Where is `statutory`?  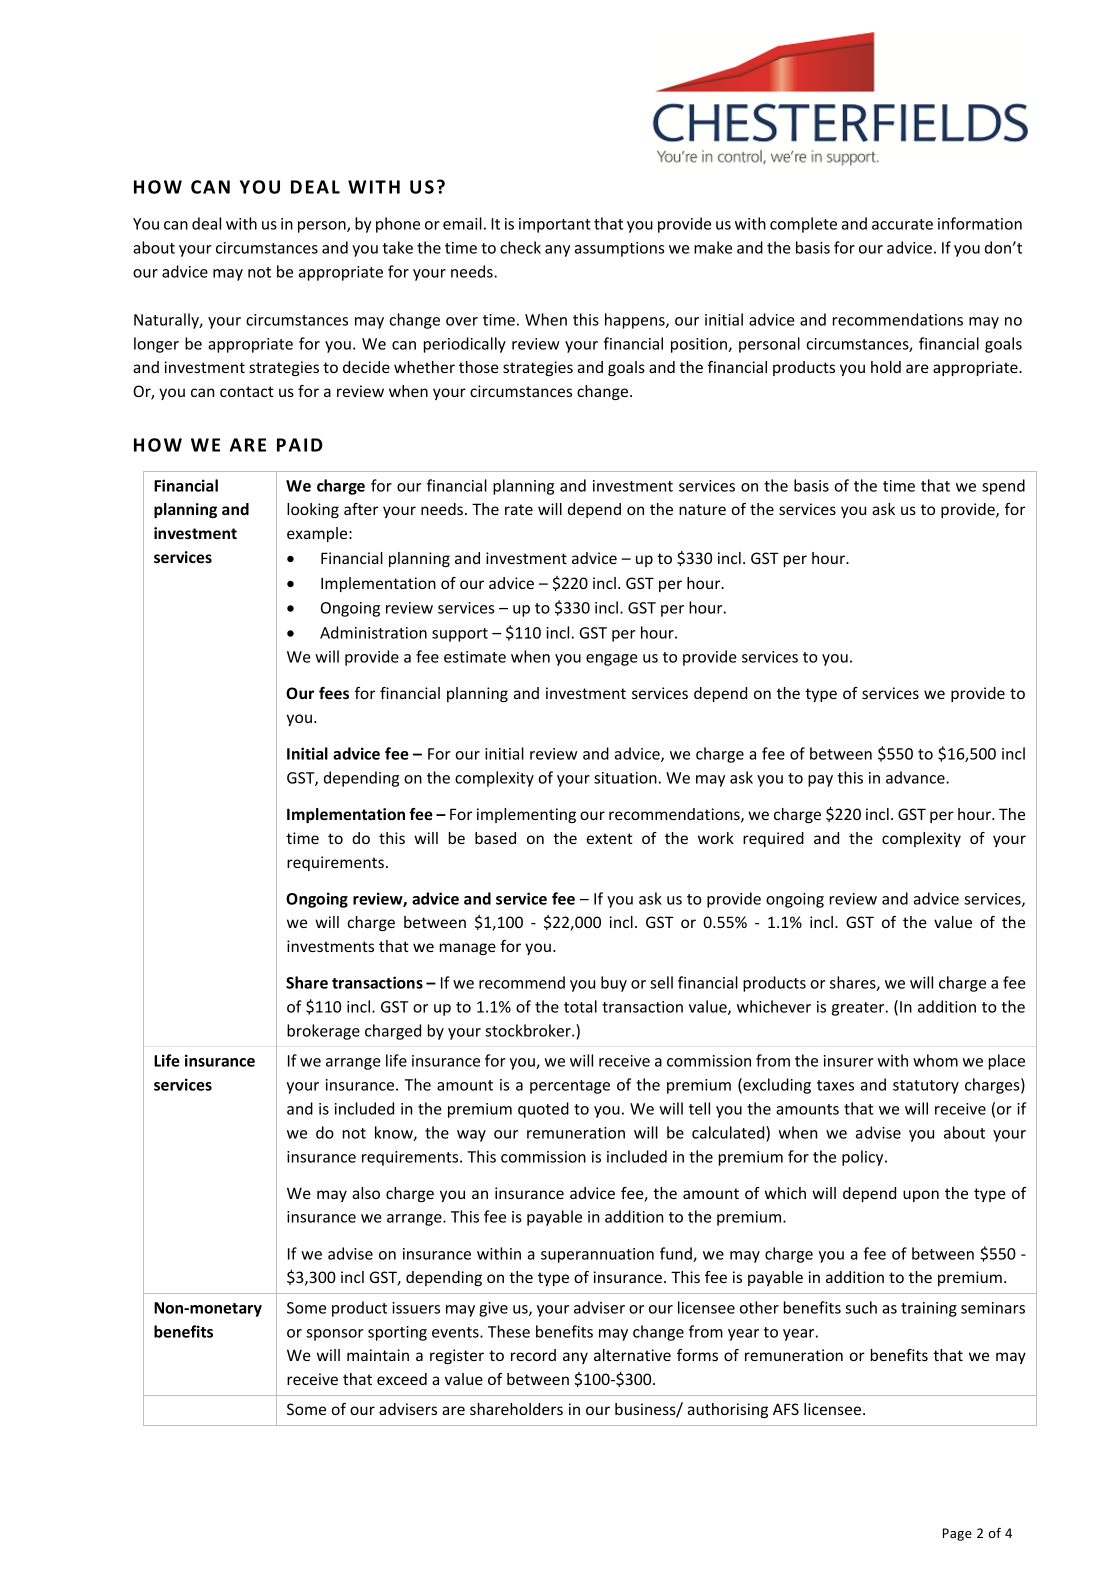 statutory is located at coordinates (926, 1087).
